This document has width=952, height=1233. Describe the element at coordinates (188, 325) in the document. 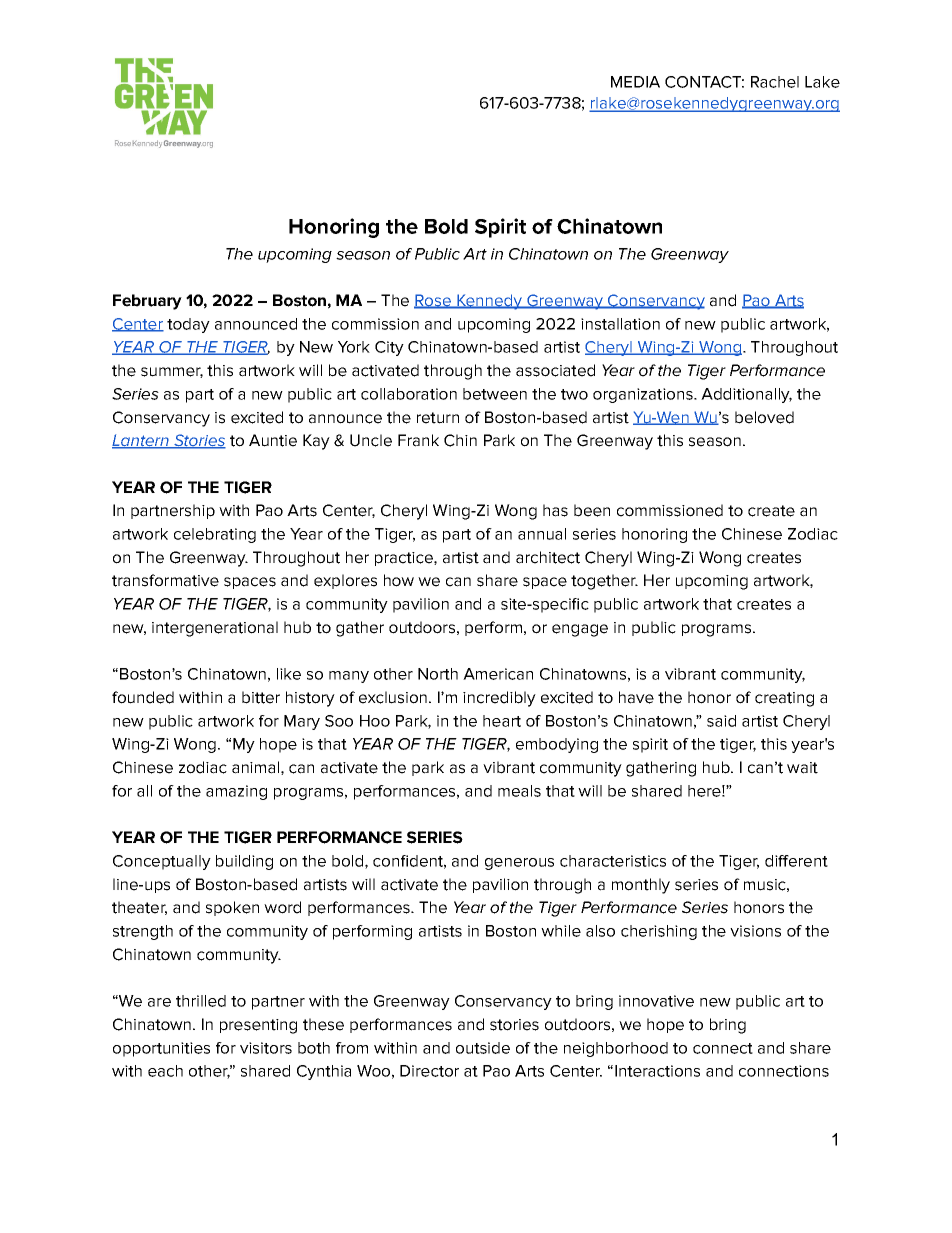

I see `today` at that location.
